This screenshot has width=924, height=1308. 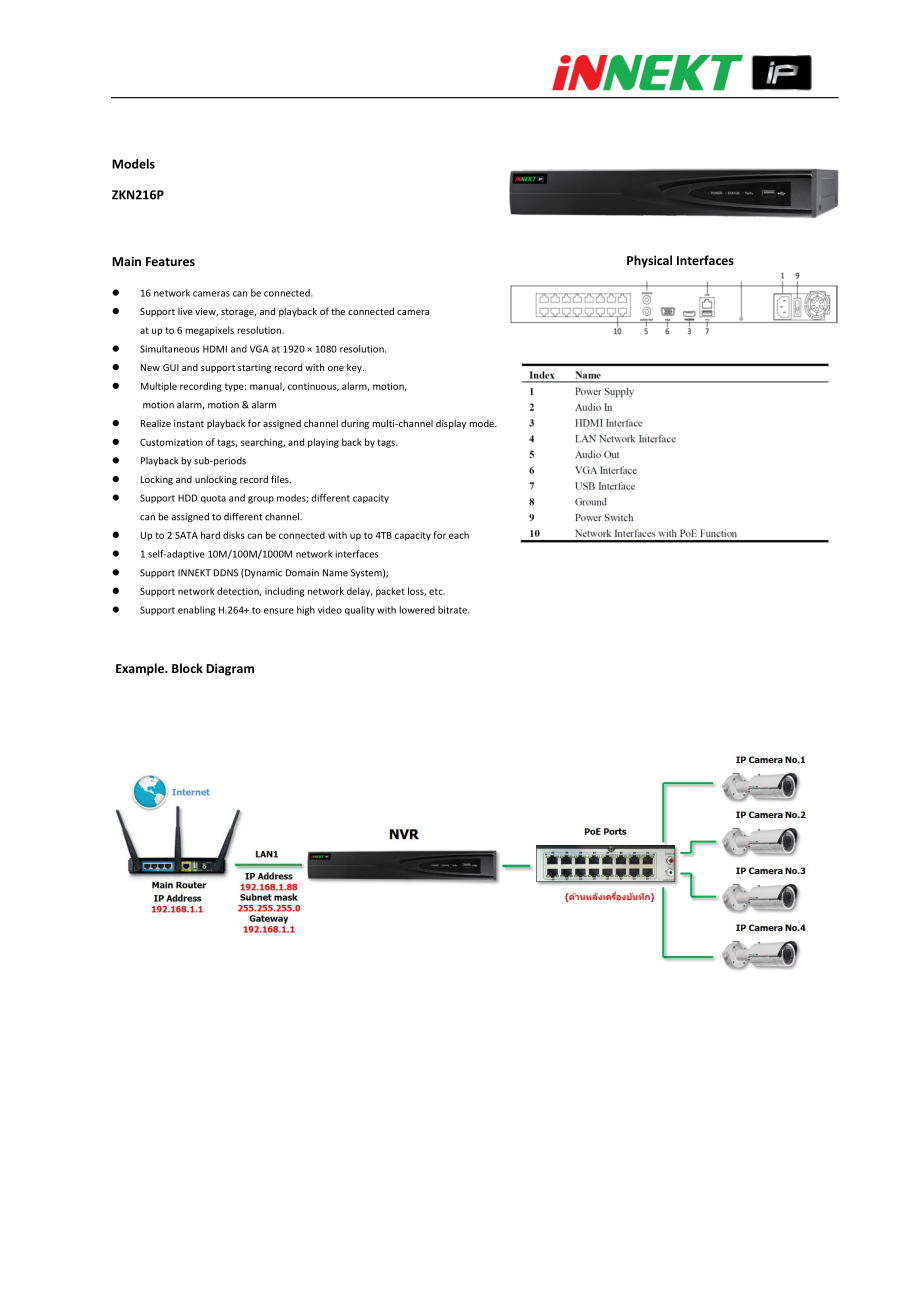 What do you see at coordinates (210, 535) in the screenshot?
I see `hard` at bounding box center [210, 535].
